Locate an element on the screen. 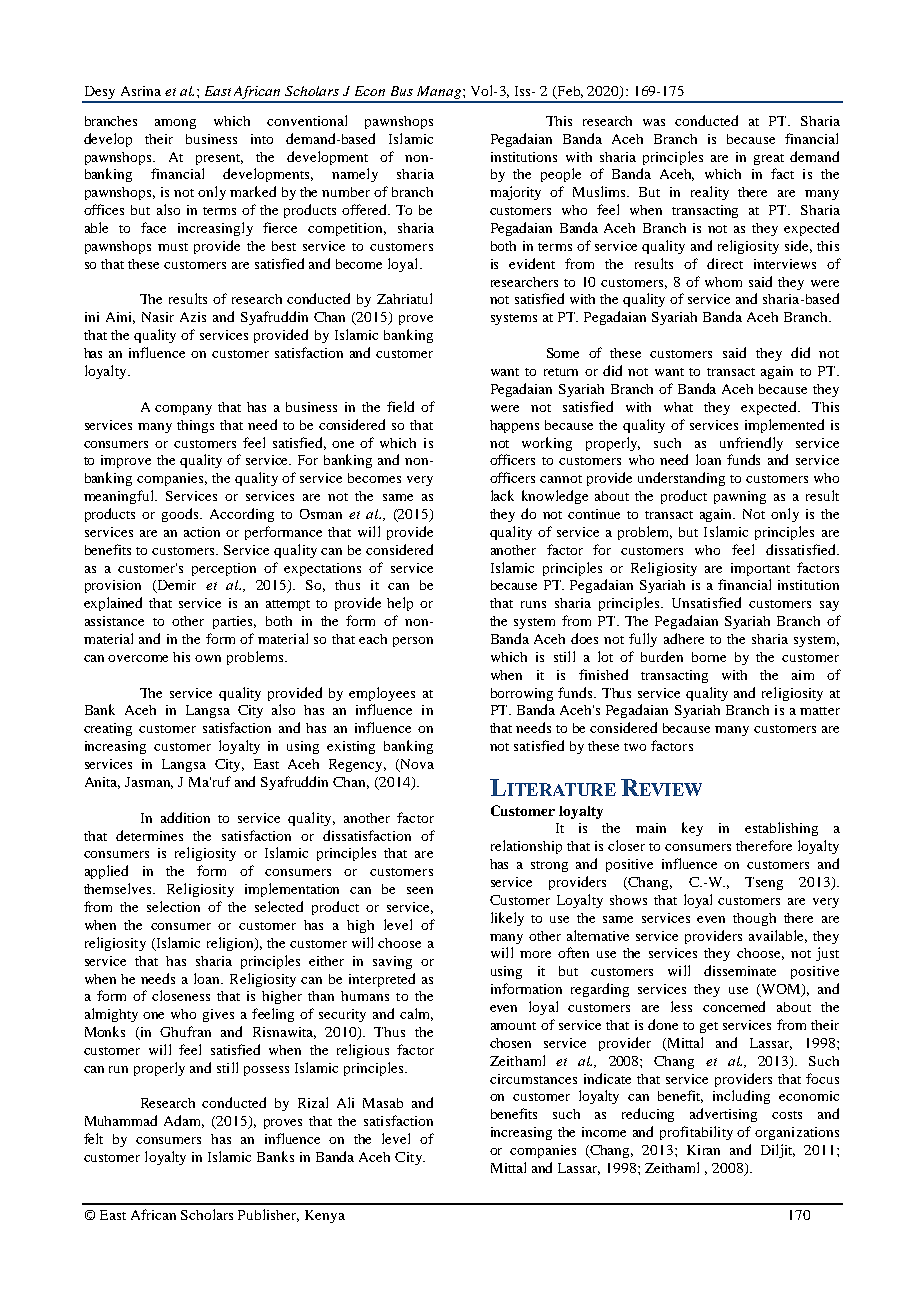 The image size is (924, 1308). selection is located at coordinates (173, 906).
